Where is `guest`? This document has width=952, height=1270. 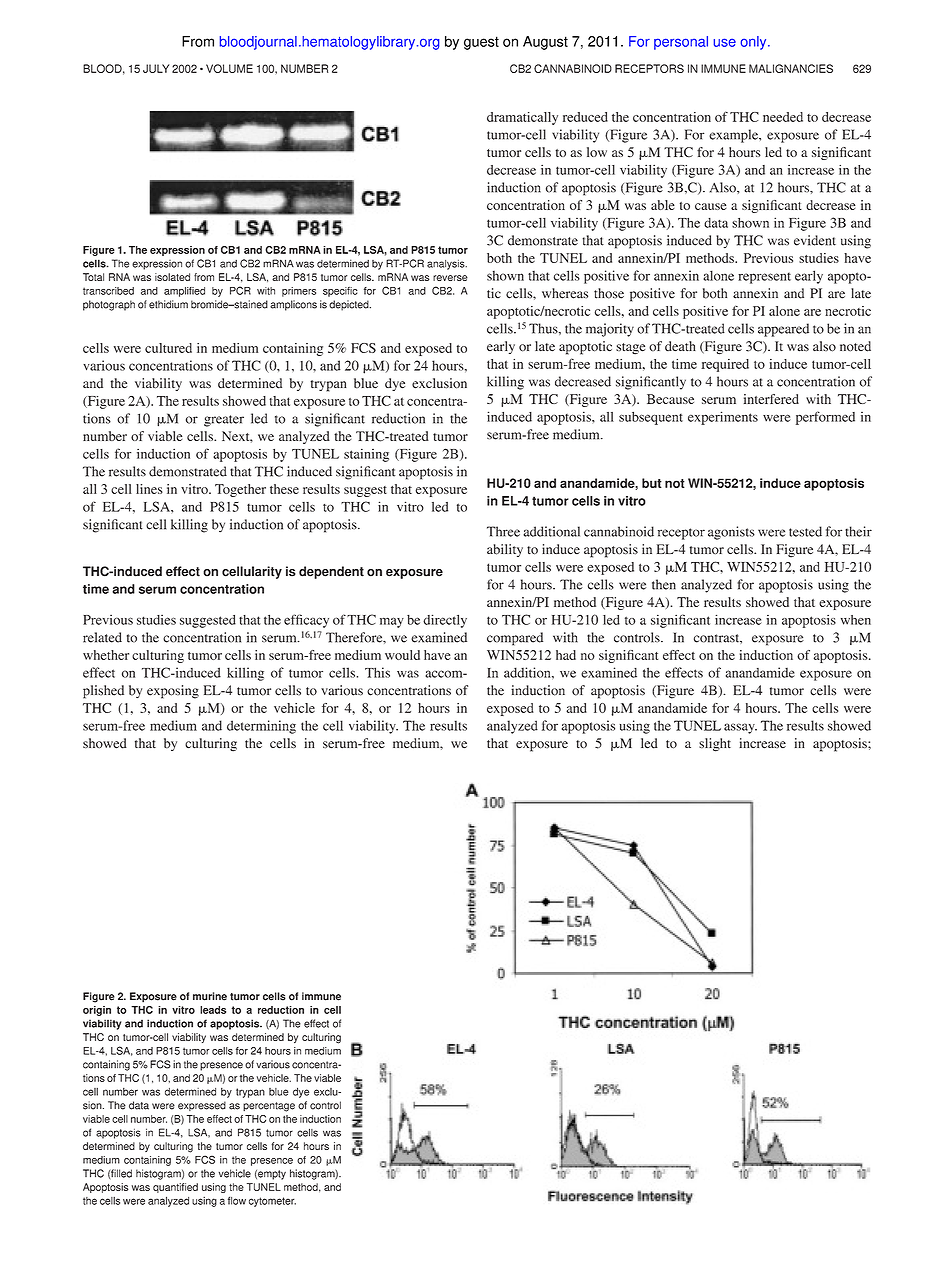 guest is located at coordinates (481, 43).
